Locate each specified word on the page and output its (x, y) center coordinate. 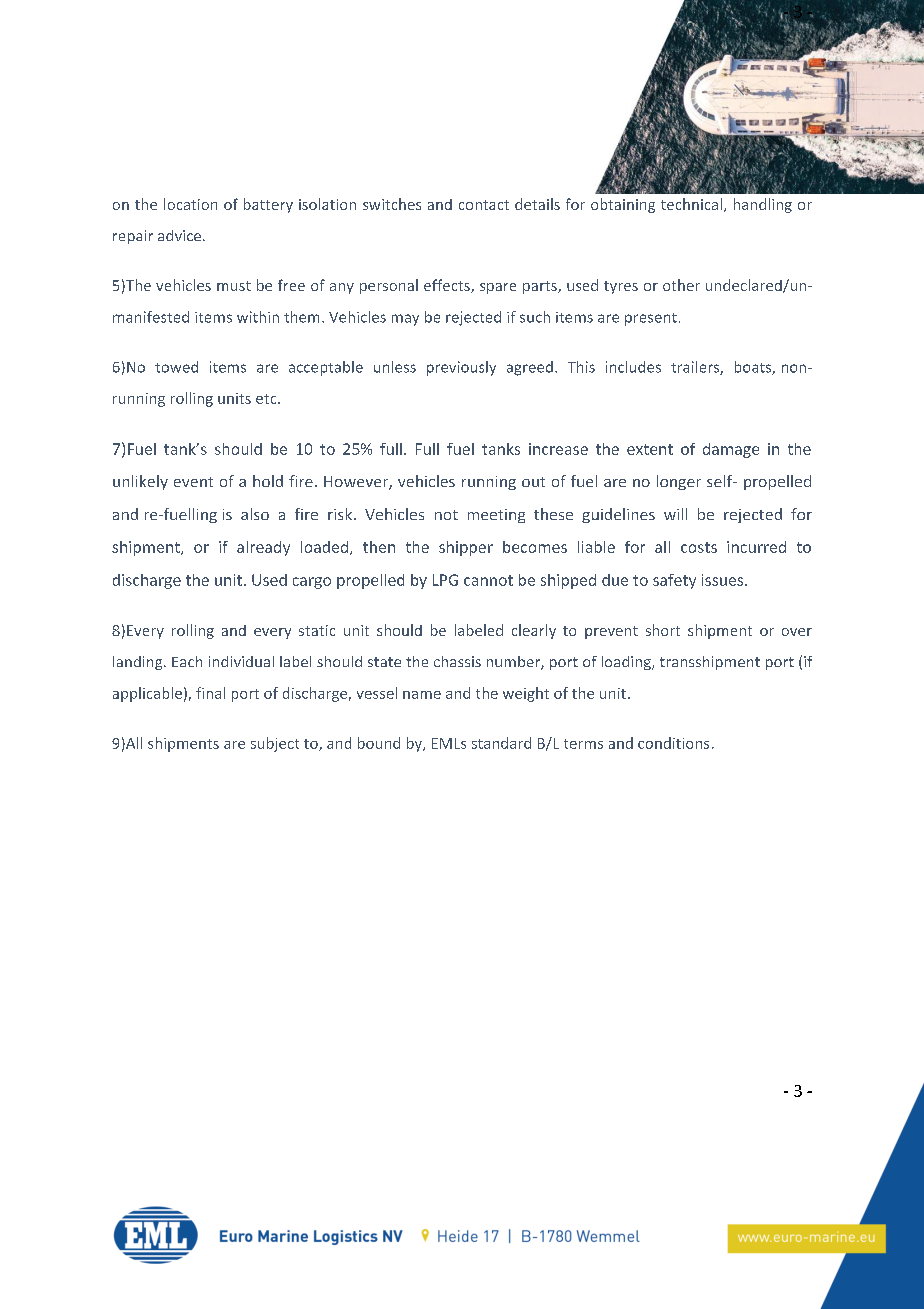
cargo (312, 583)
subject (275, 744)
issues (724, 580)
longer (679, 482)
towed (176, 367)
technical (691, 204)
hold (268, 481)
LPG (445, 580)
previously (461, 368)
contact (484, 205)
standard (501, 743)
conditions (673, 743)
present (651, 319)
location (190, 204)
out (533, 482)
